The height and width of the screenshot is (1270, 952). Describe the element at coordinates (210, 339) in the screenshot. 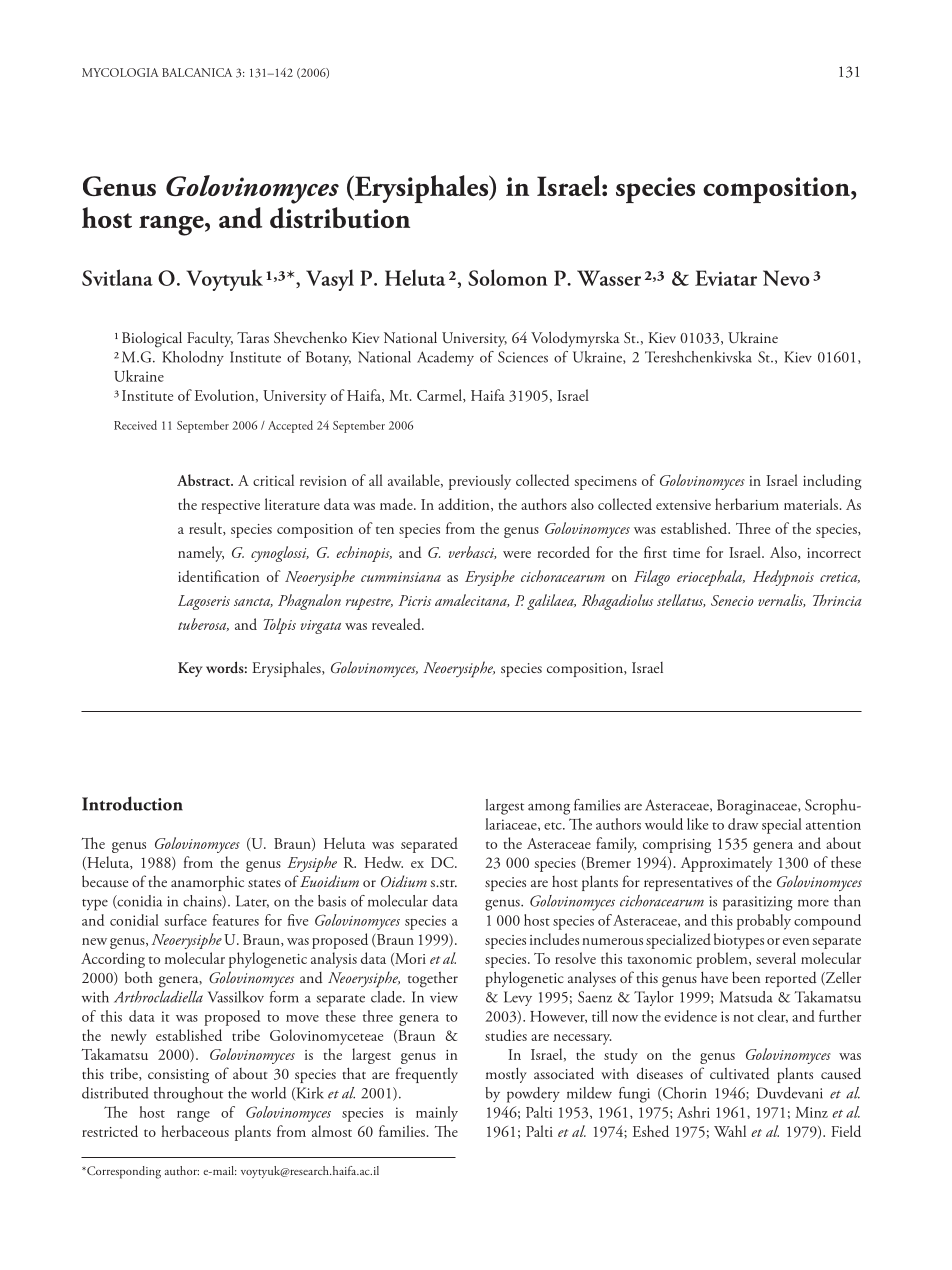

I see `Faculty` at that location.
